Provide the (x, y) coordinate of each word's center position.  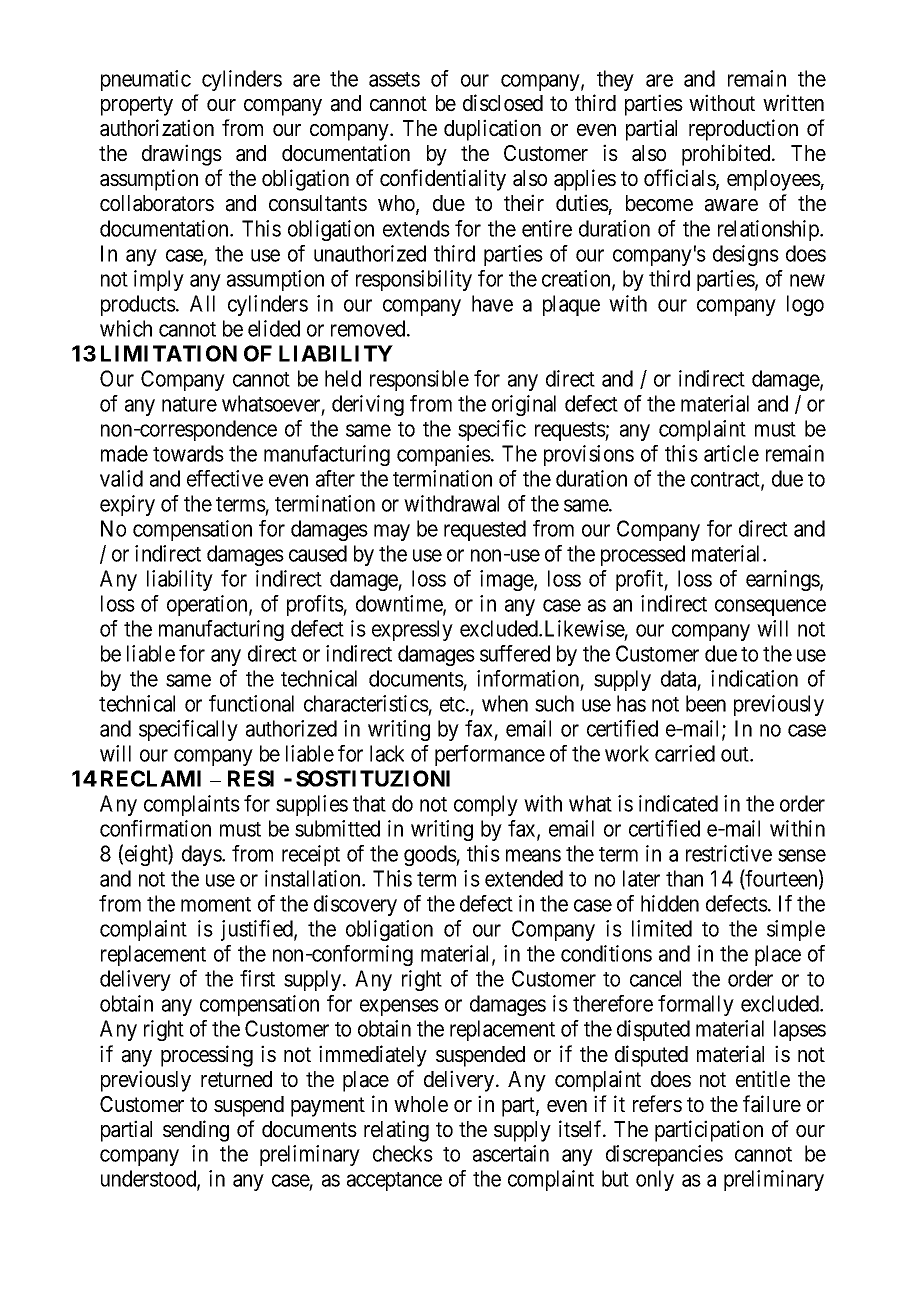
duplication (492, 130)
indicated (678, 803)
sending (196, 1131)
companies (444, 455)
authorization (157, 128)
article (731, 453)
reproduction (743, 130)
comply (486, 805)
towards (188, 453)
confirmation (155, 828)
